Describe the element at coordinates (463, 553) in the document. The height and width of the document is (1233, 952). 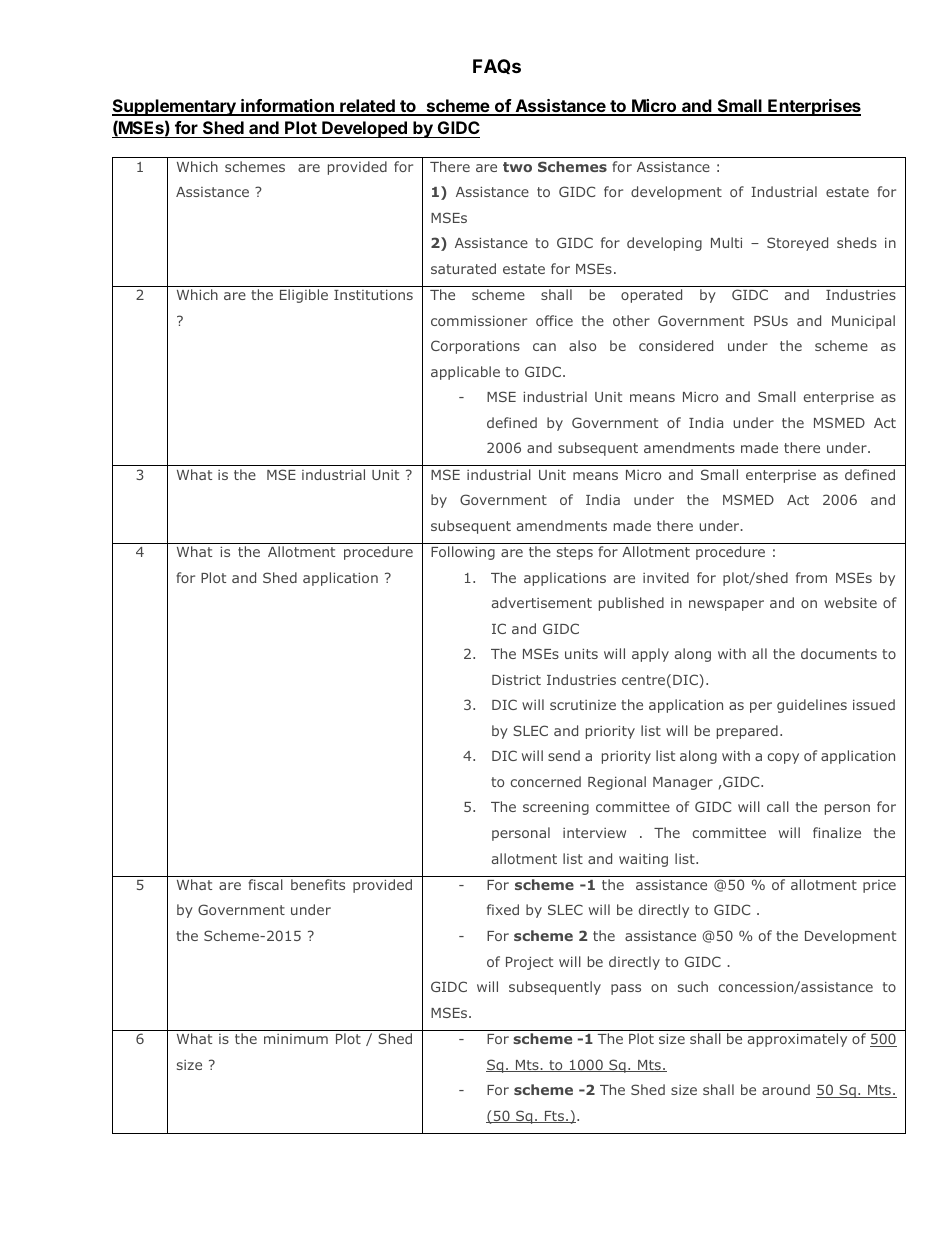
I see `Following` at that location.
